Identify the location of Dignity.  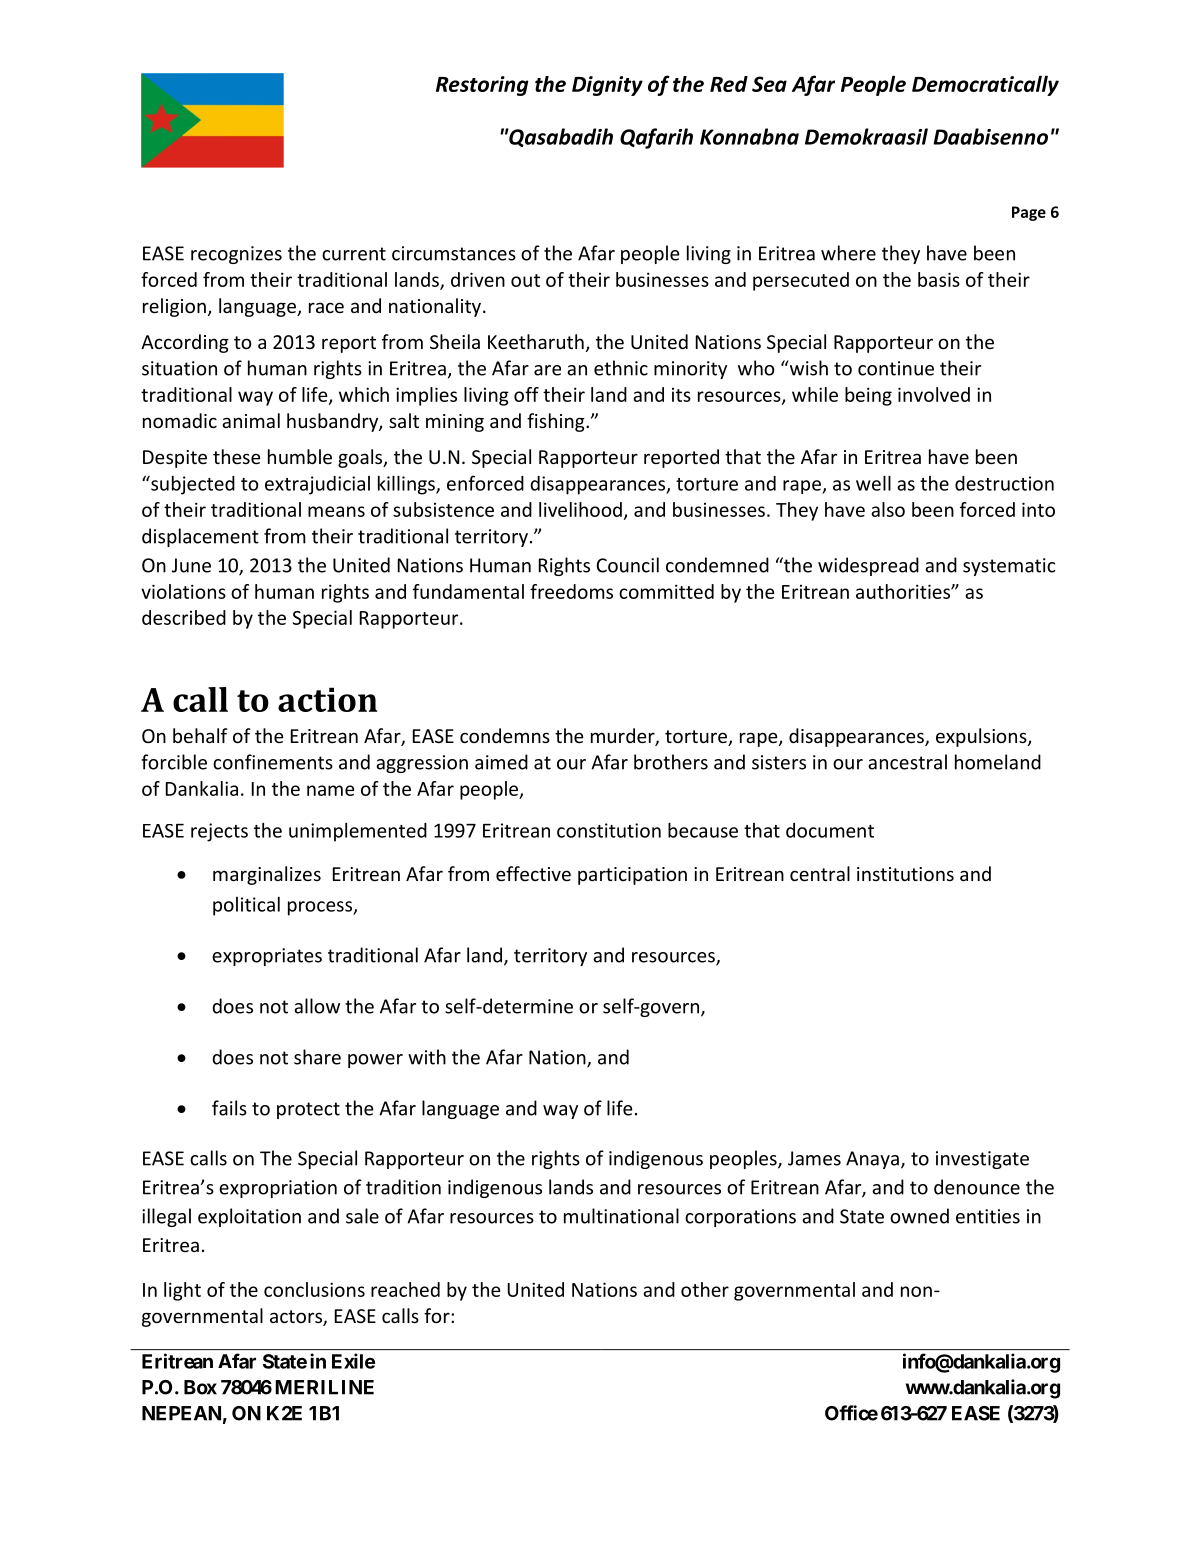
(607, 86).
